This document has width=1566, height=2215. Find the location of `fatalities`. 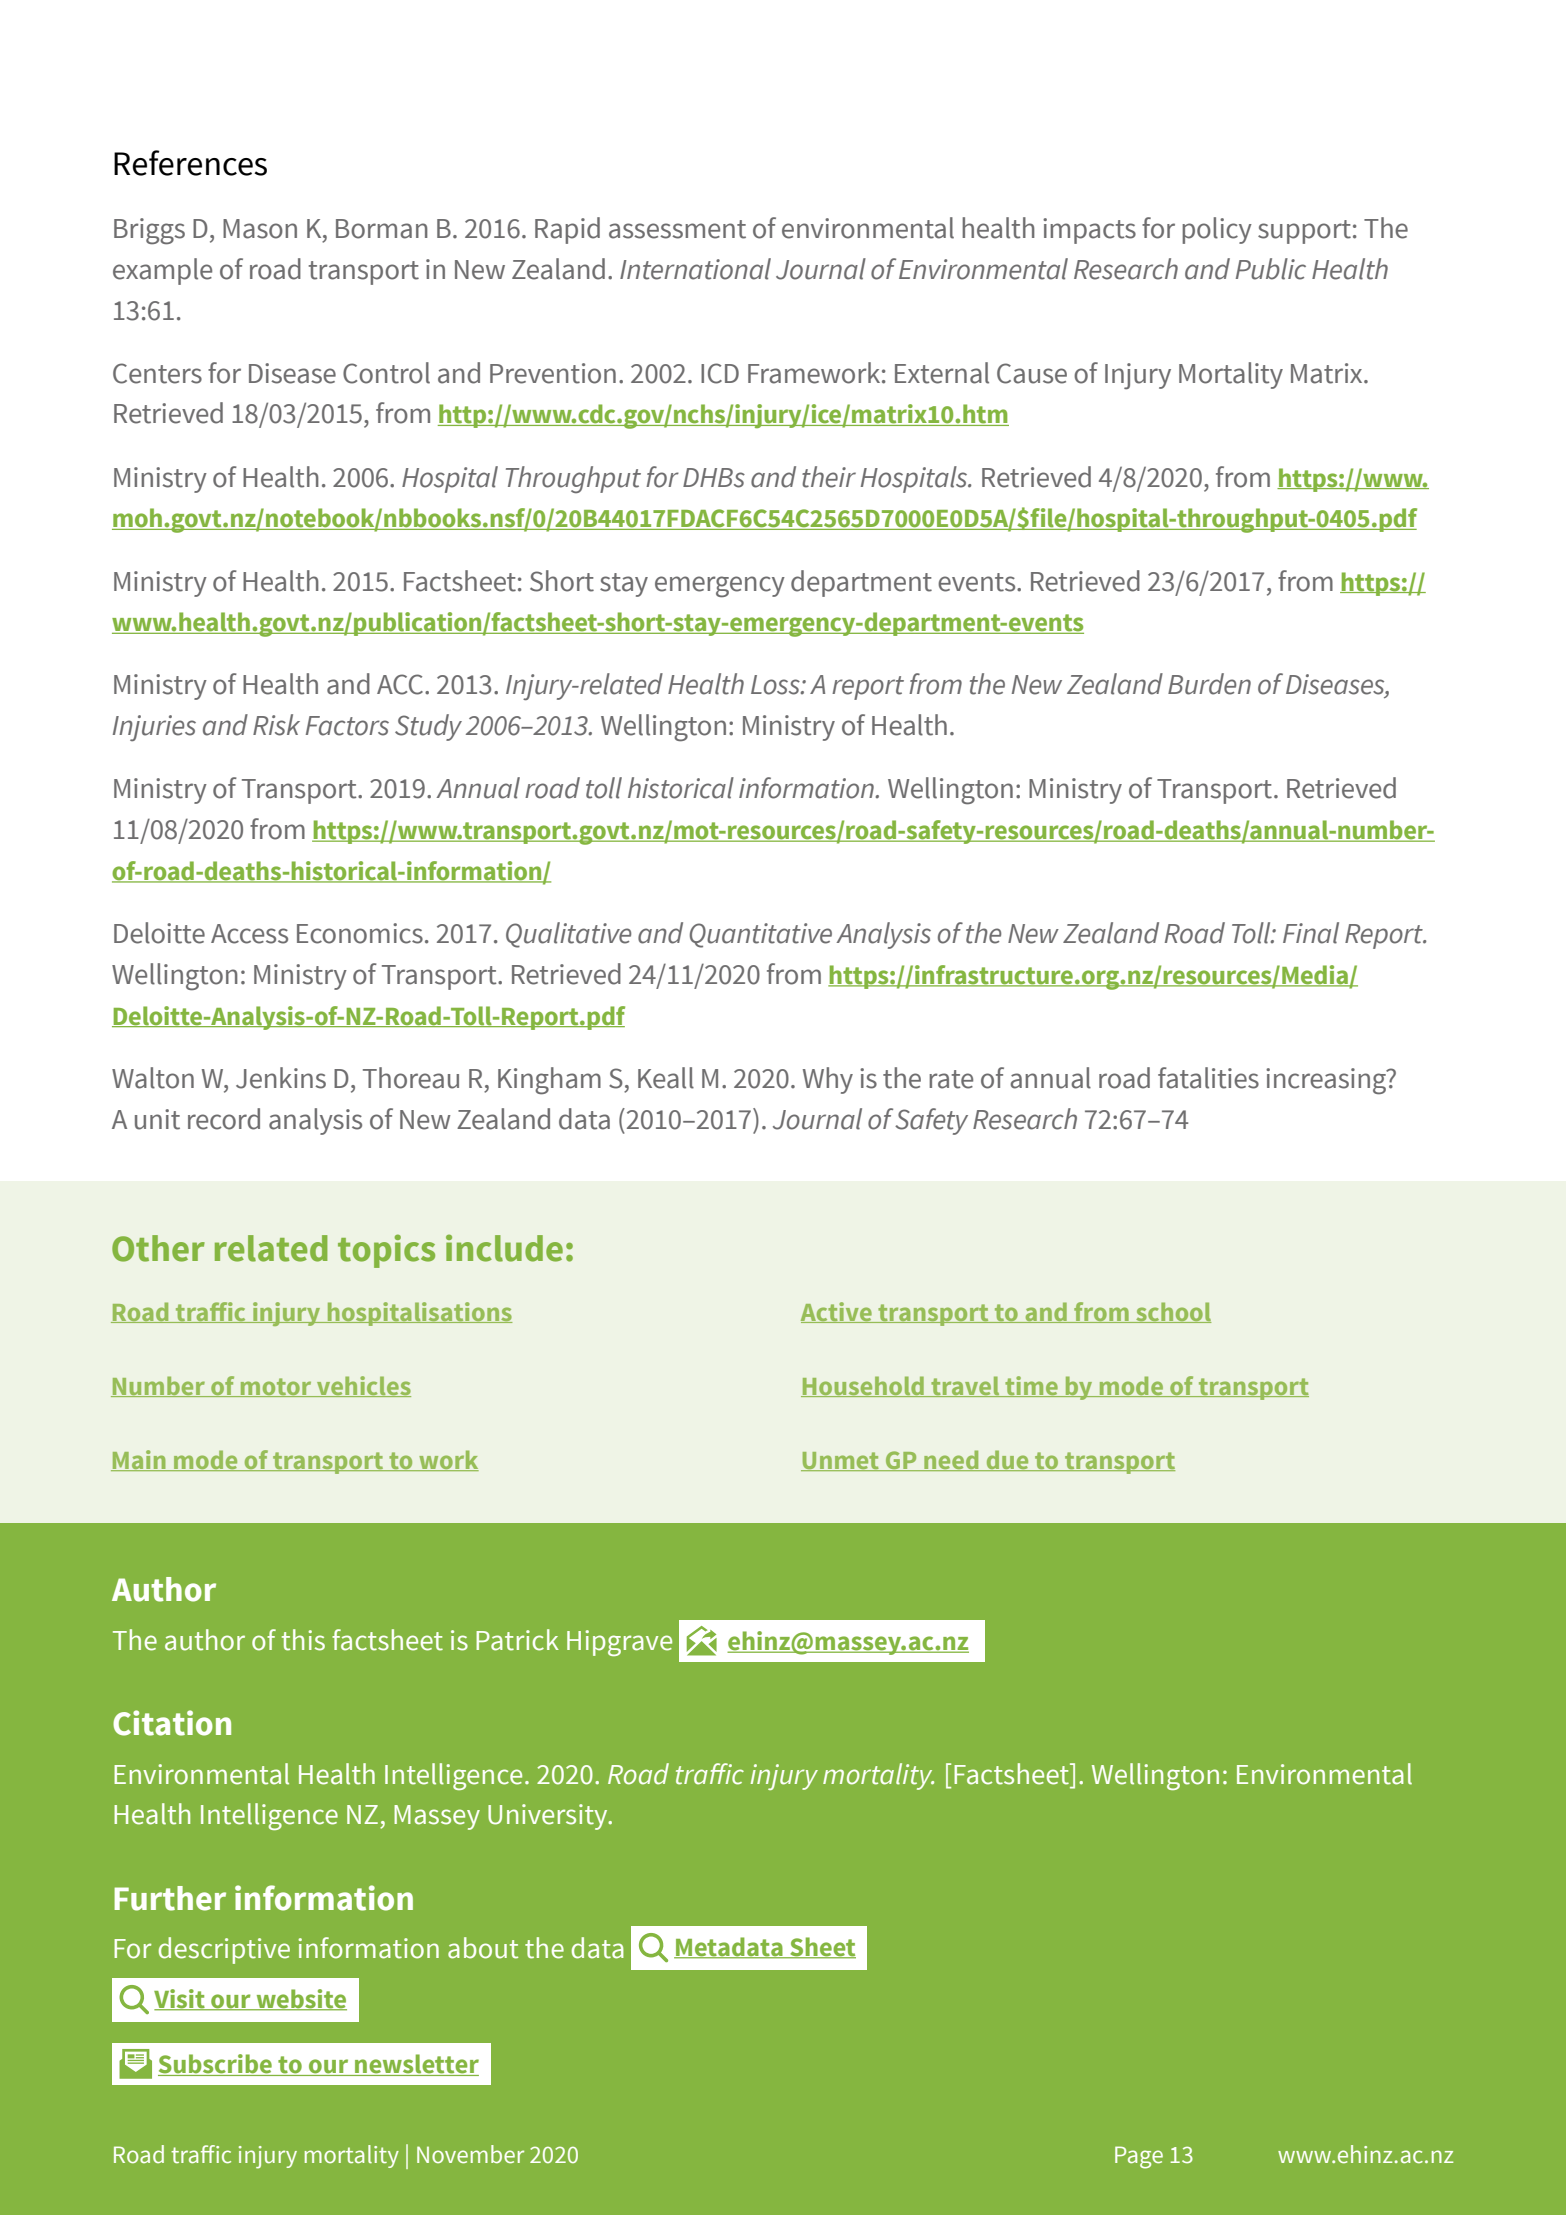

fatalities is located at coordinates (1208, 1078).
